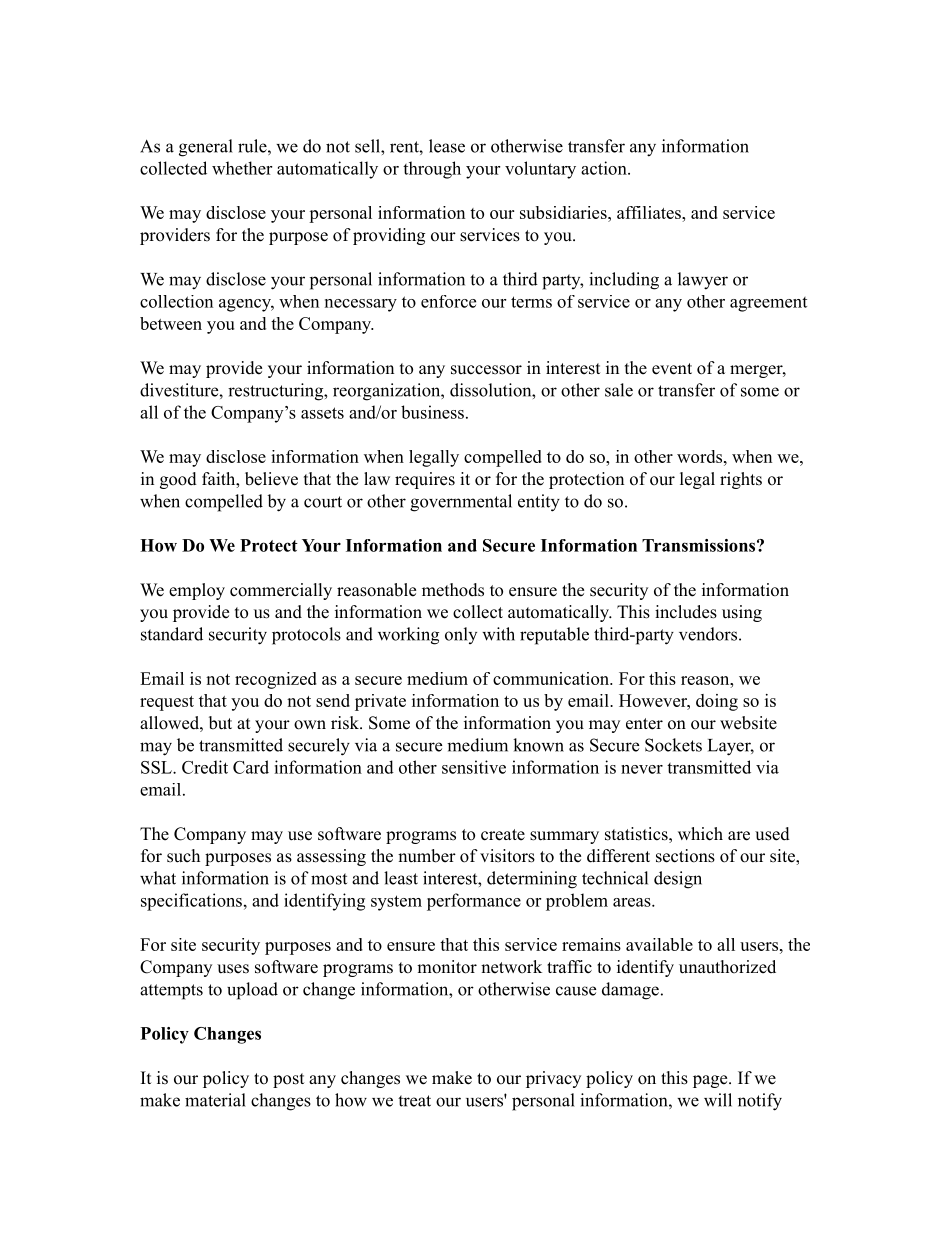 The image size is (952, 1233). Describe the element at coordinates (215, 1100) in the screenshot. I see `material` at that location.
